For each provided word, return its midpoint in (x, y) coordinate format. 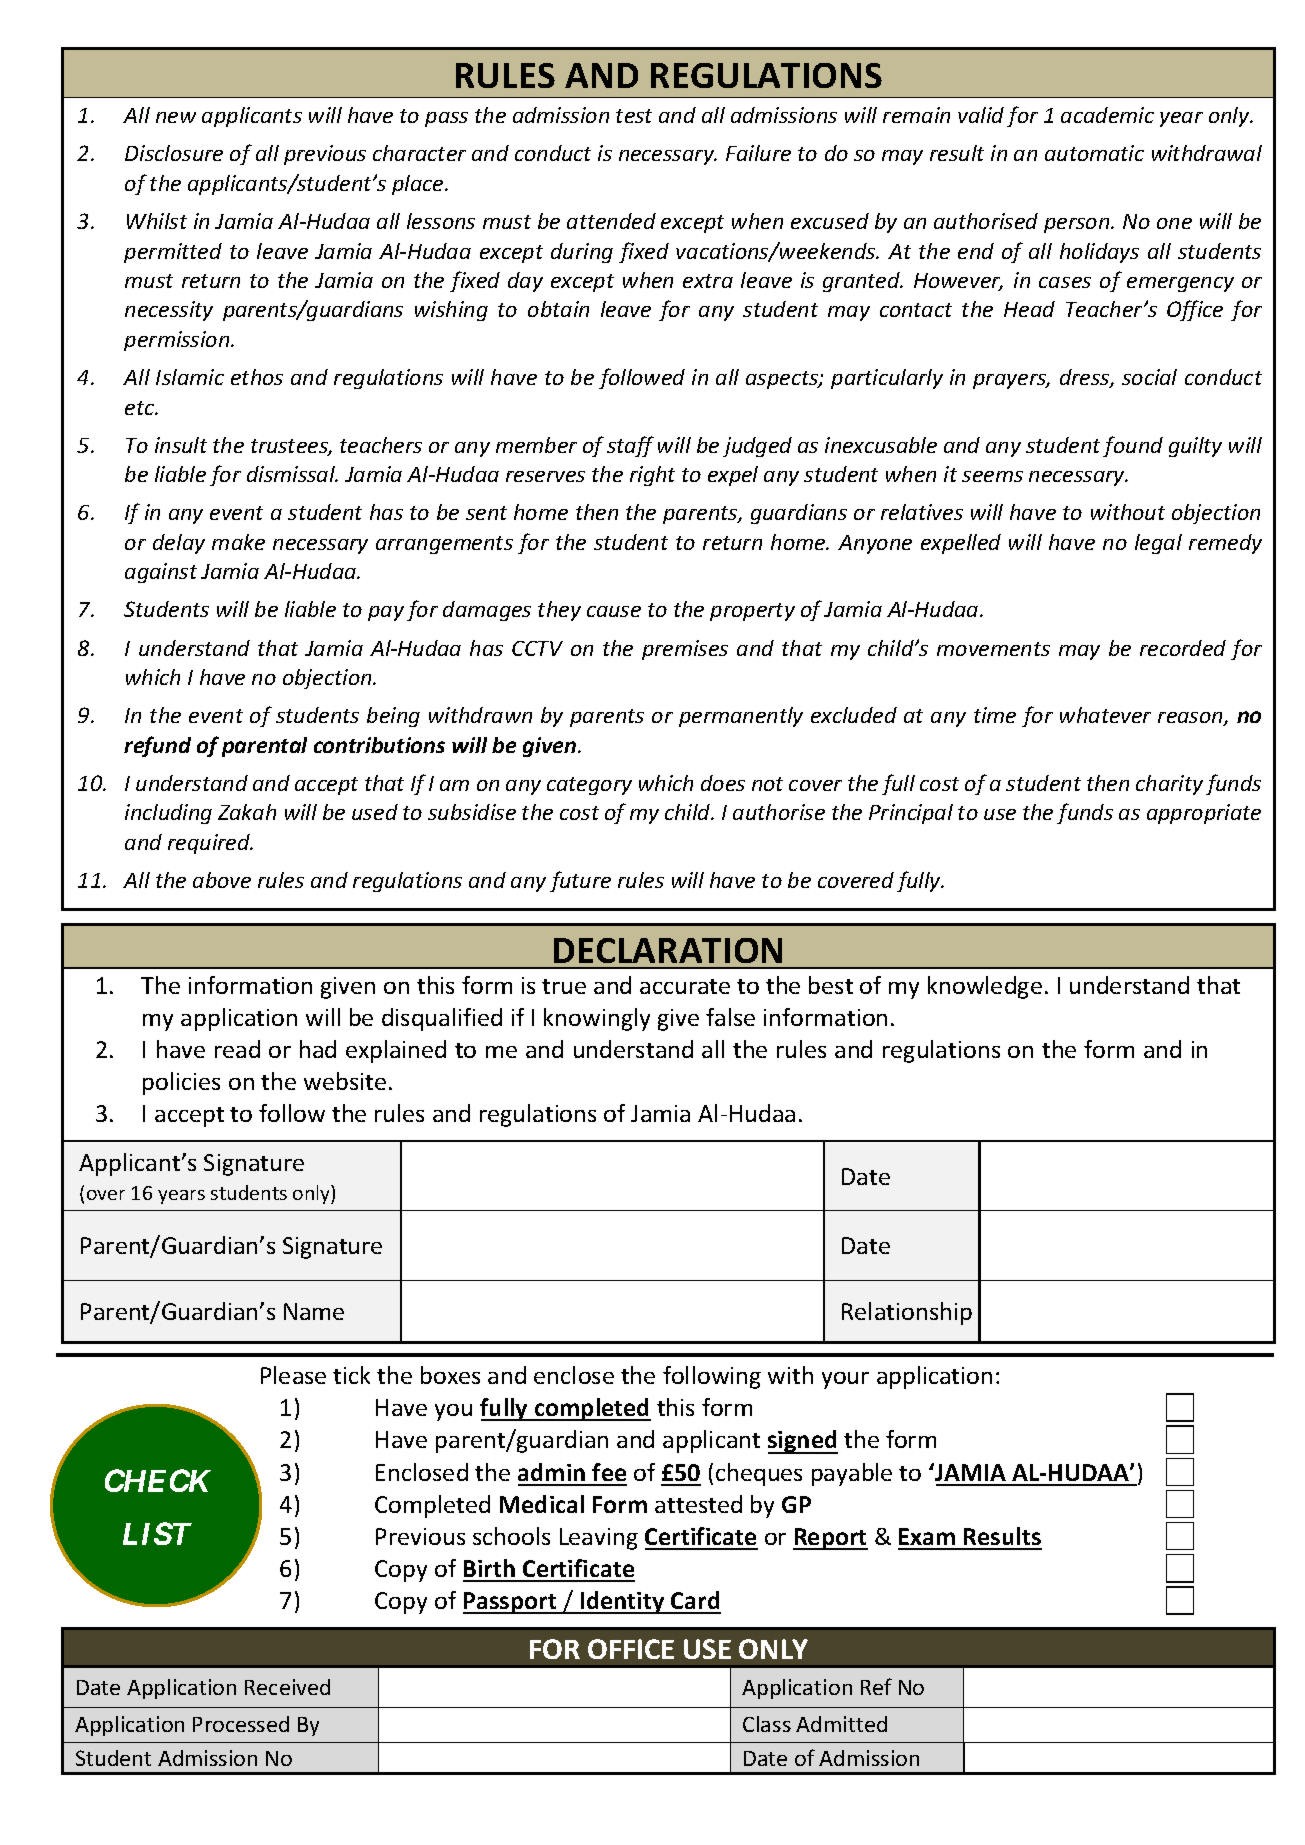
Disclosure (174, 153)
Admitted (841, 1724)
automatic (1094, 153)
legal (1158, 544)
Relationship (907, 1313)
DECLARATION (668, 950)
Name (314, 1311)
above (222, 880)
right (652, 476)
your (845, 1380)
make (238, 542)
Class (767, 1724)
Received (287, 1687)
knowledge (985, 987)
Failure (758, 153)
